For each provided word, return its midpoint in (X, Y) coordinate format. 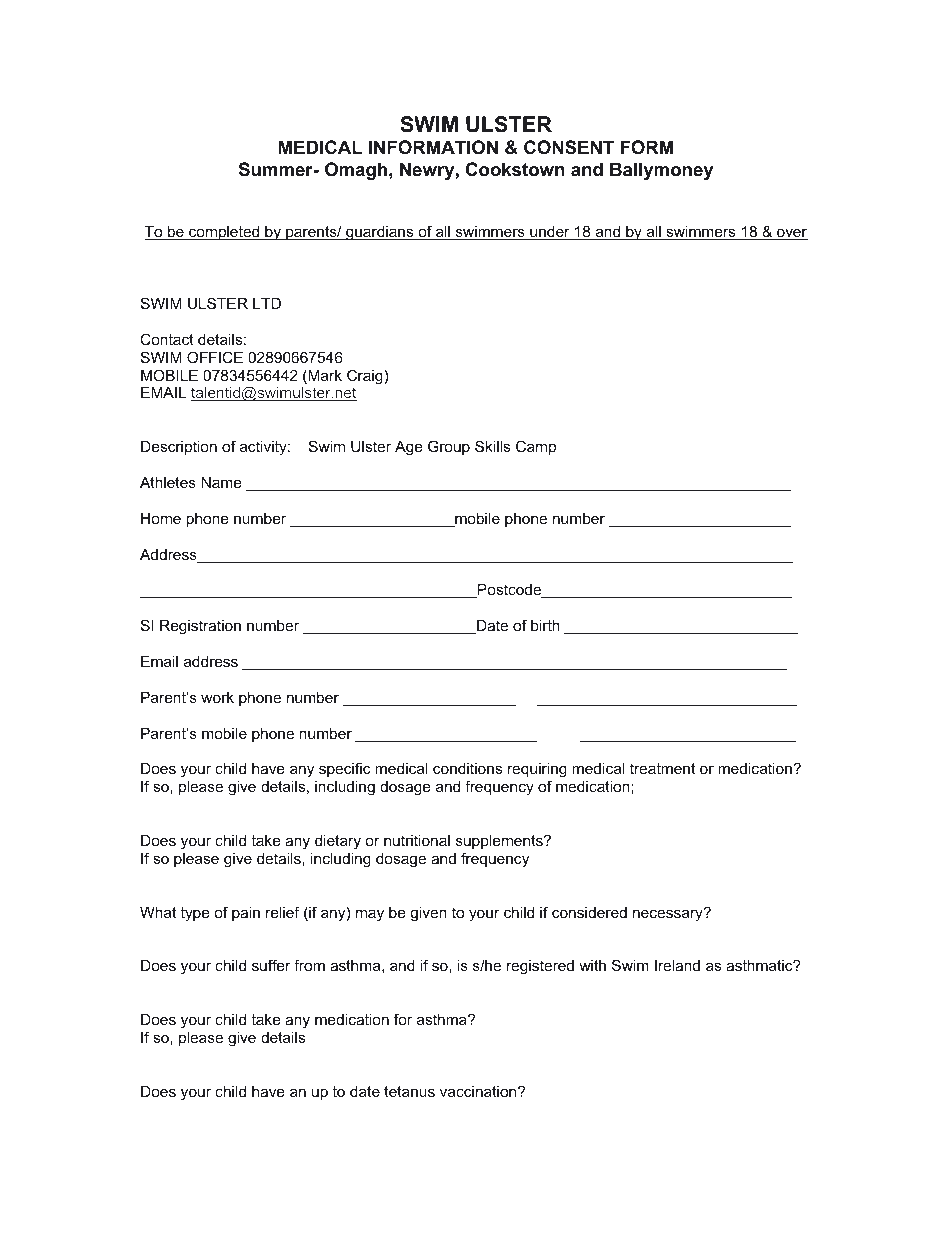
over (791, 234)
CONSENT (569, 147)
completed (224, 233)
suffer (271, 965)
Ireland (677, 965)
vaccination (479, 1091)
